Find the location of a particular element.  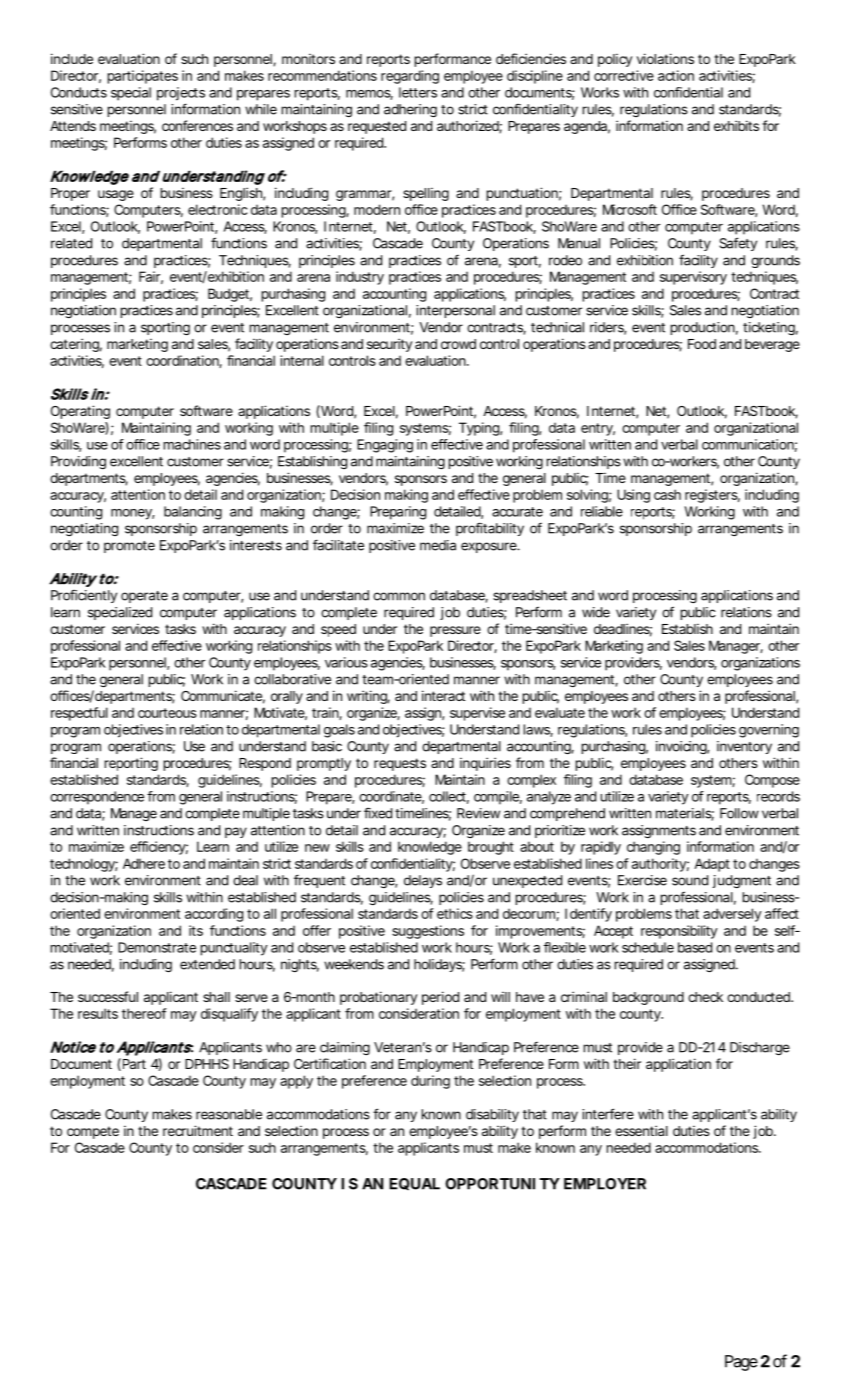

EQUAL is located at coordinates (414, 1184).
